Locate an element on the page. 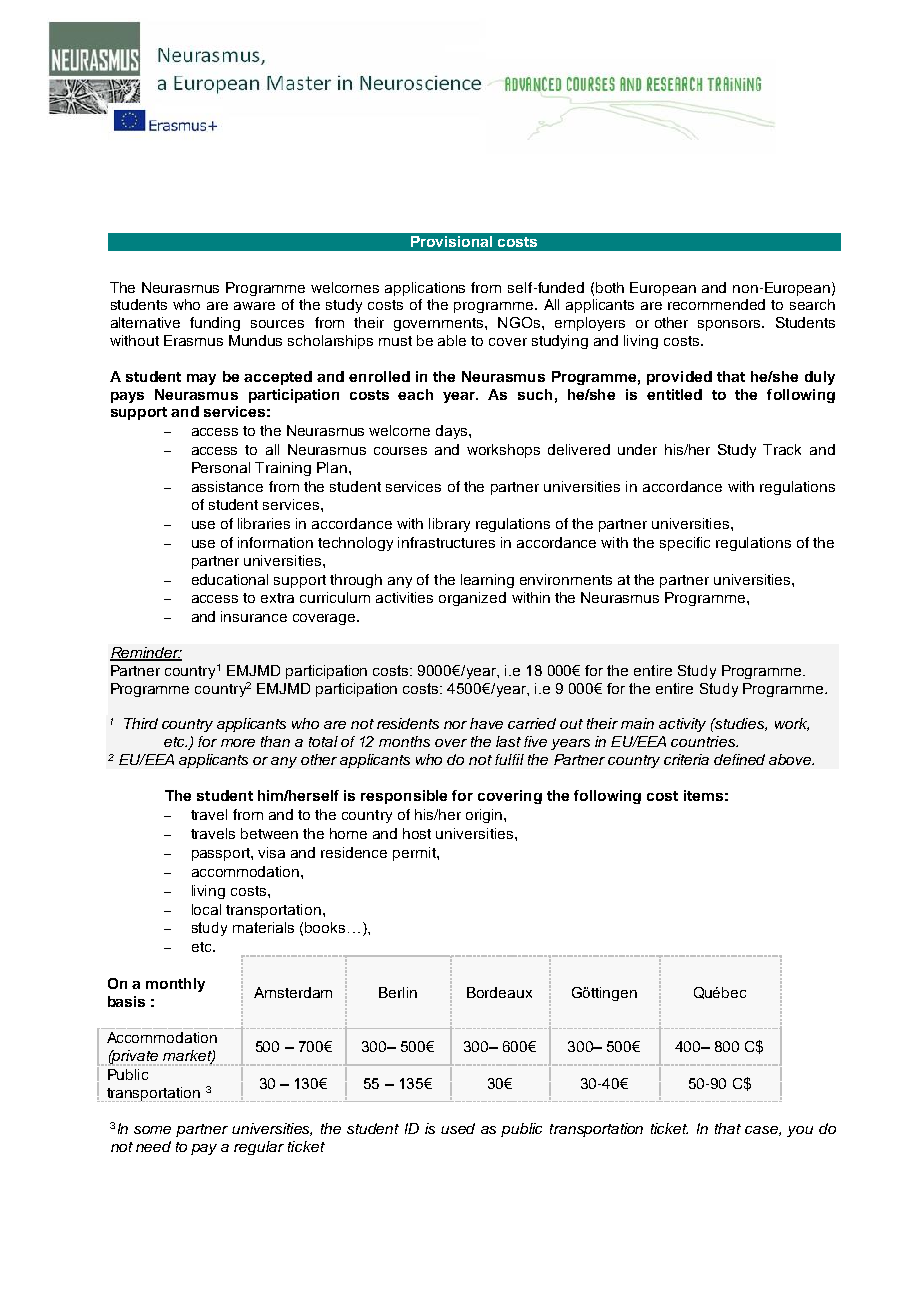 This image has width=924, height=1308. some is located at coordinates (152, 1130).
